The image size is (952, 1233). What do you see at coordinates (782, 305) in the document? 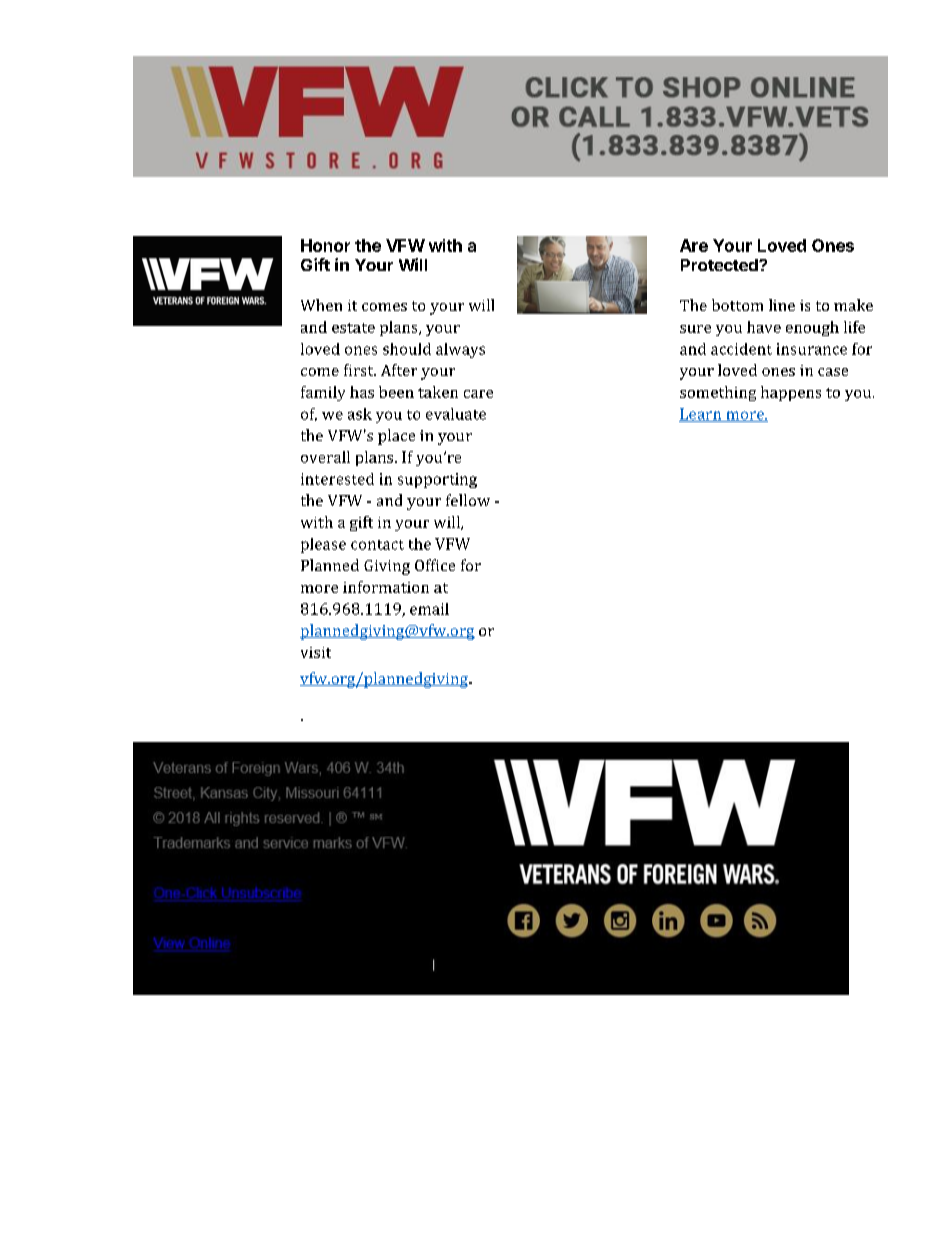
I see `line` at bounding box center [782, 305].
